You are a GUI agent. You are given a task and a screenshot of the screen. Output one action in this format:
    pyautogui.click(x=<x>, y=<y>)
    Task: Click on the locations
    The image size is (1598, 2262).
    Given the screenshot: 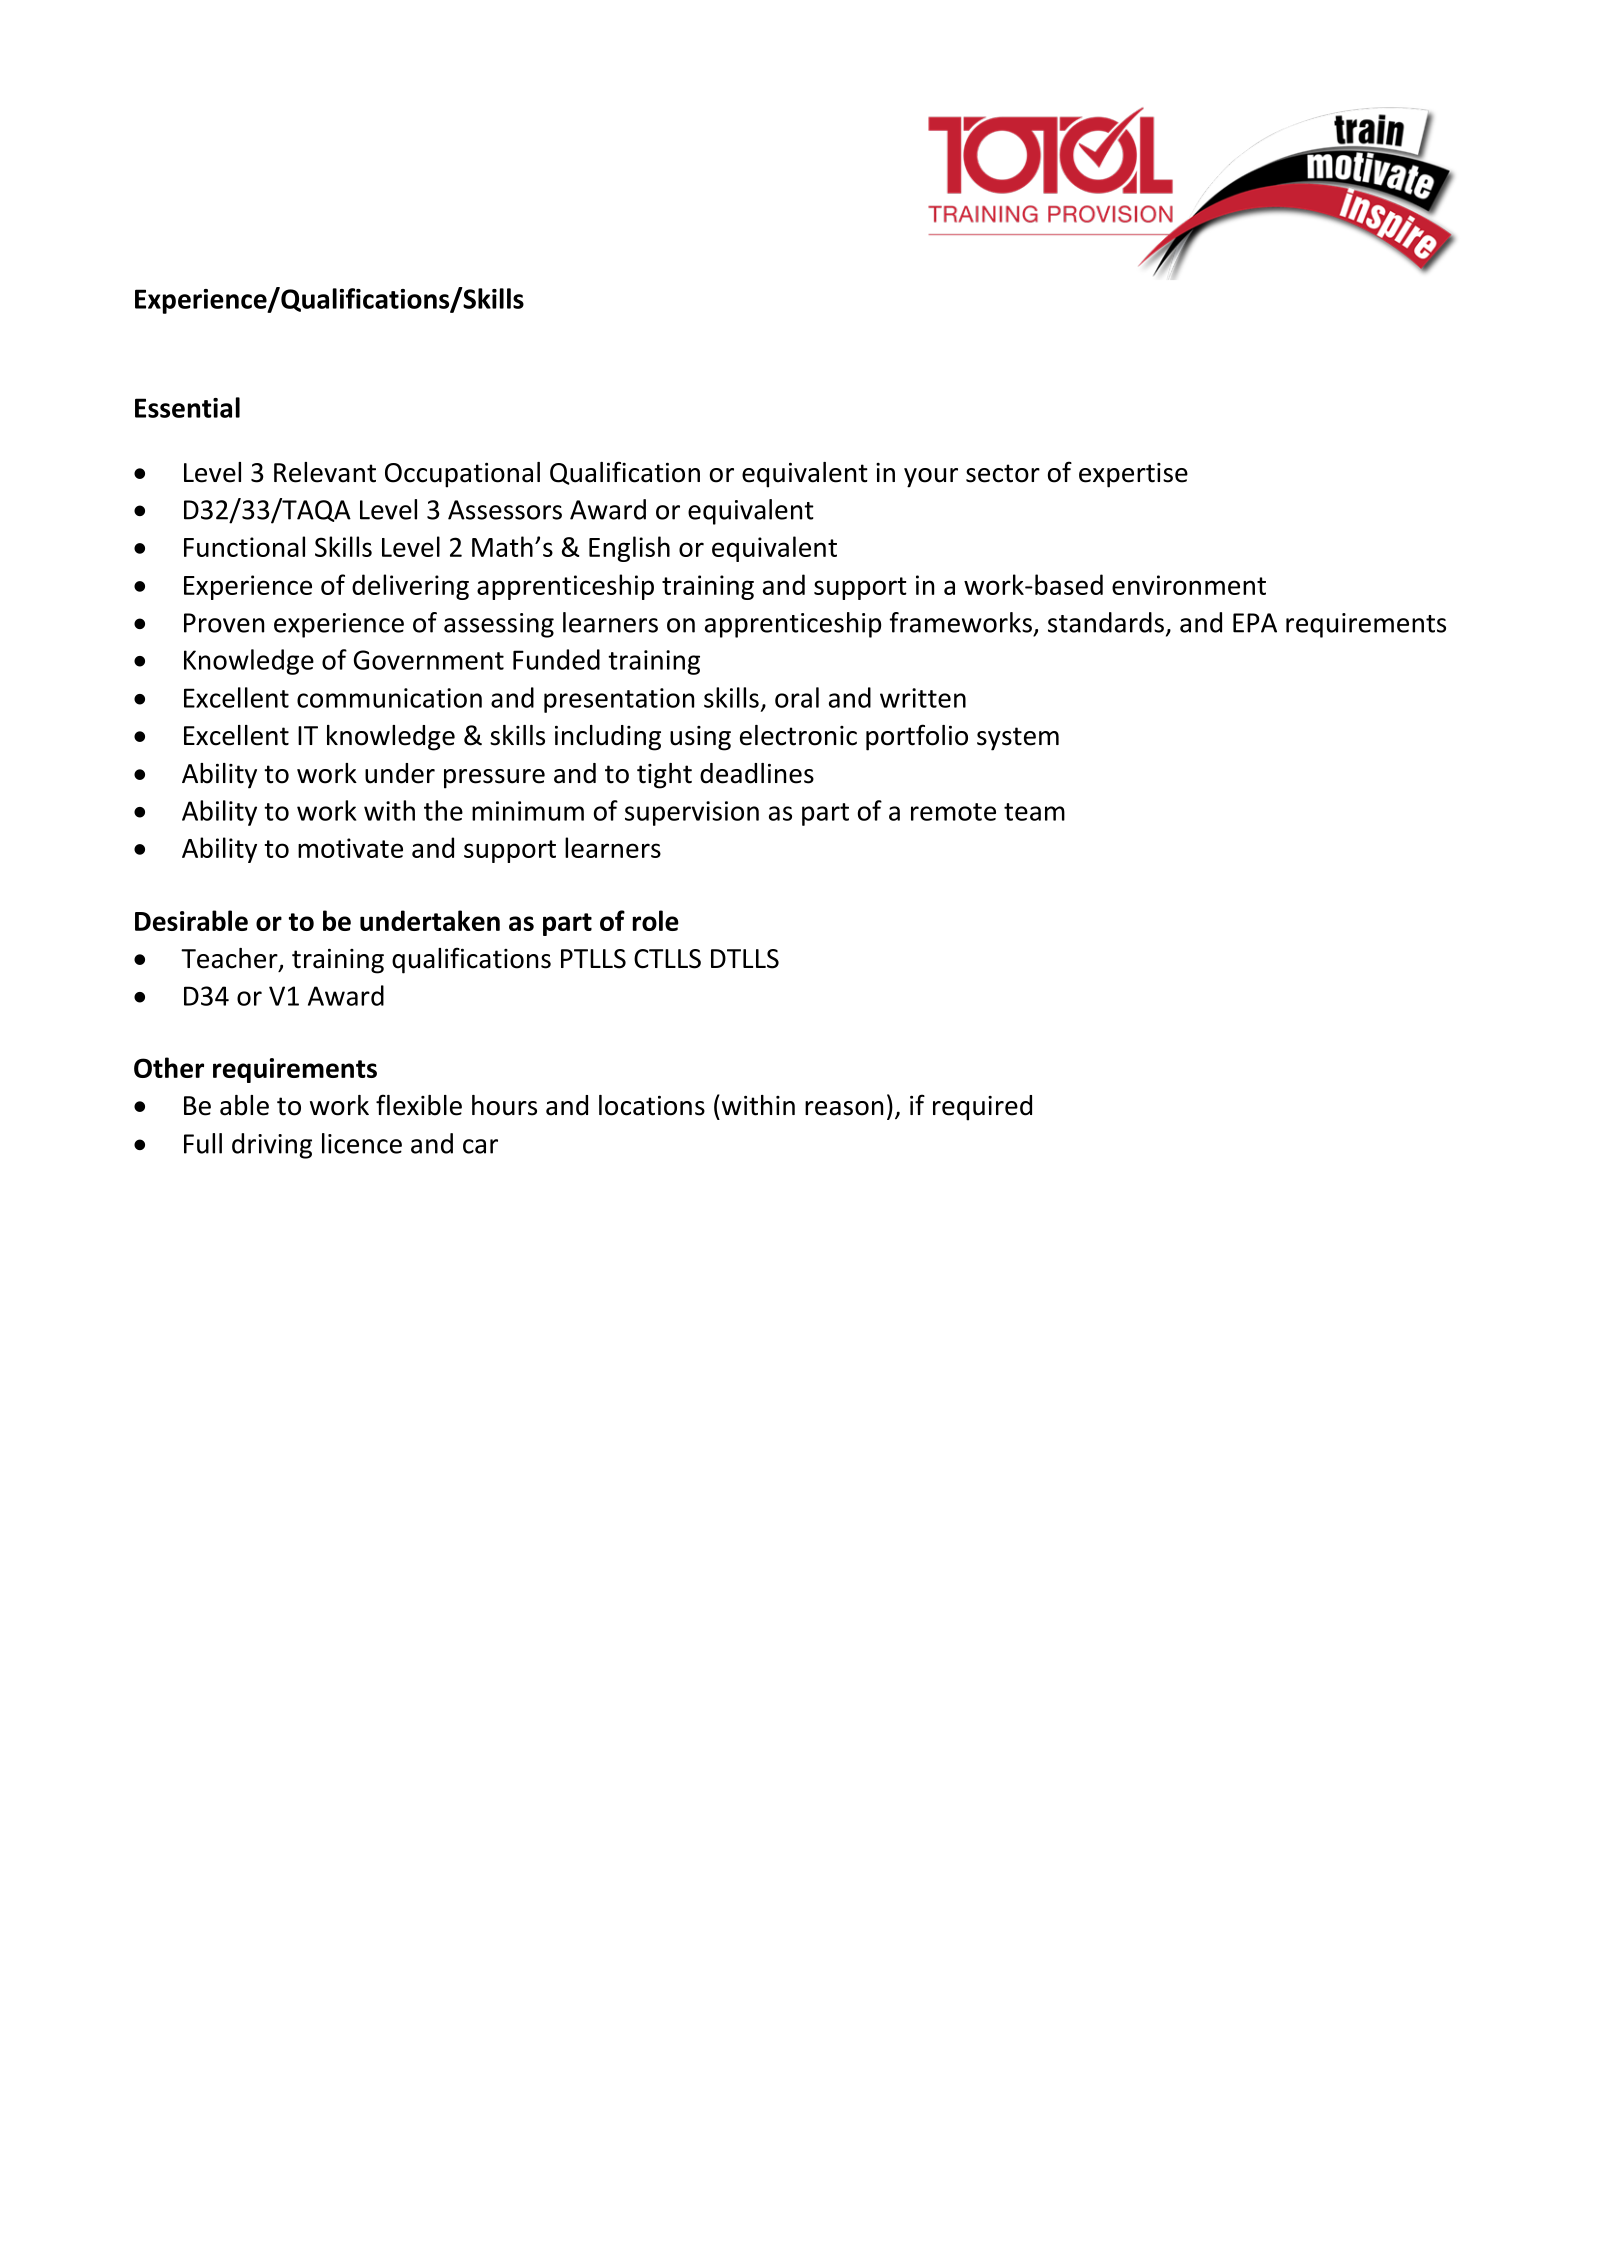 What is the action you would take?
    pyautogui.click(x=652, y=1105)
